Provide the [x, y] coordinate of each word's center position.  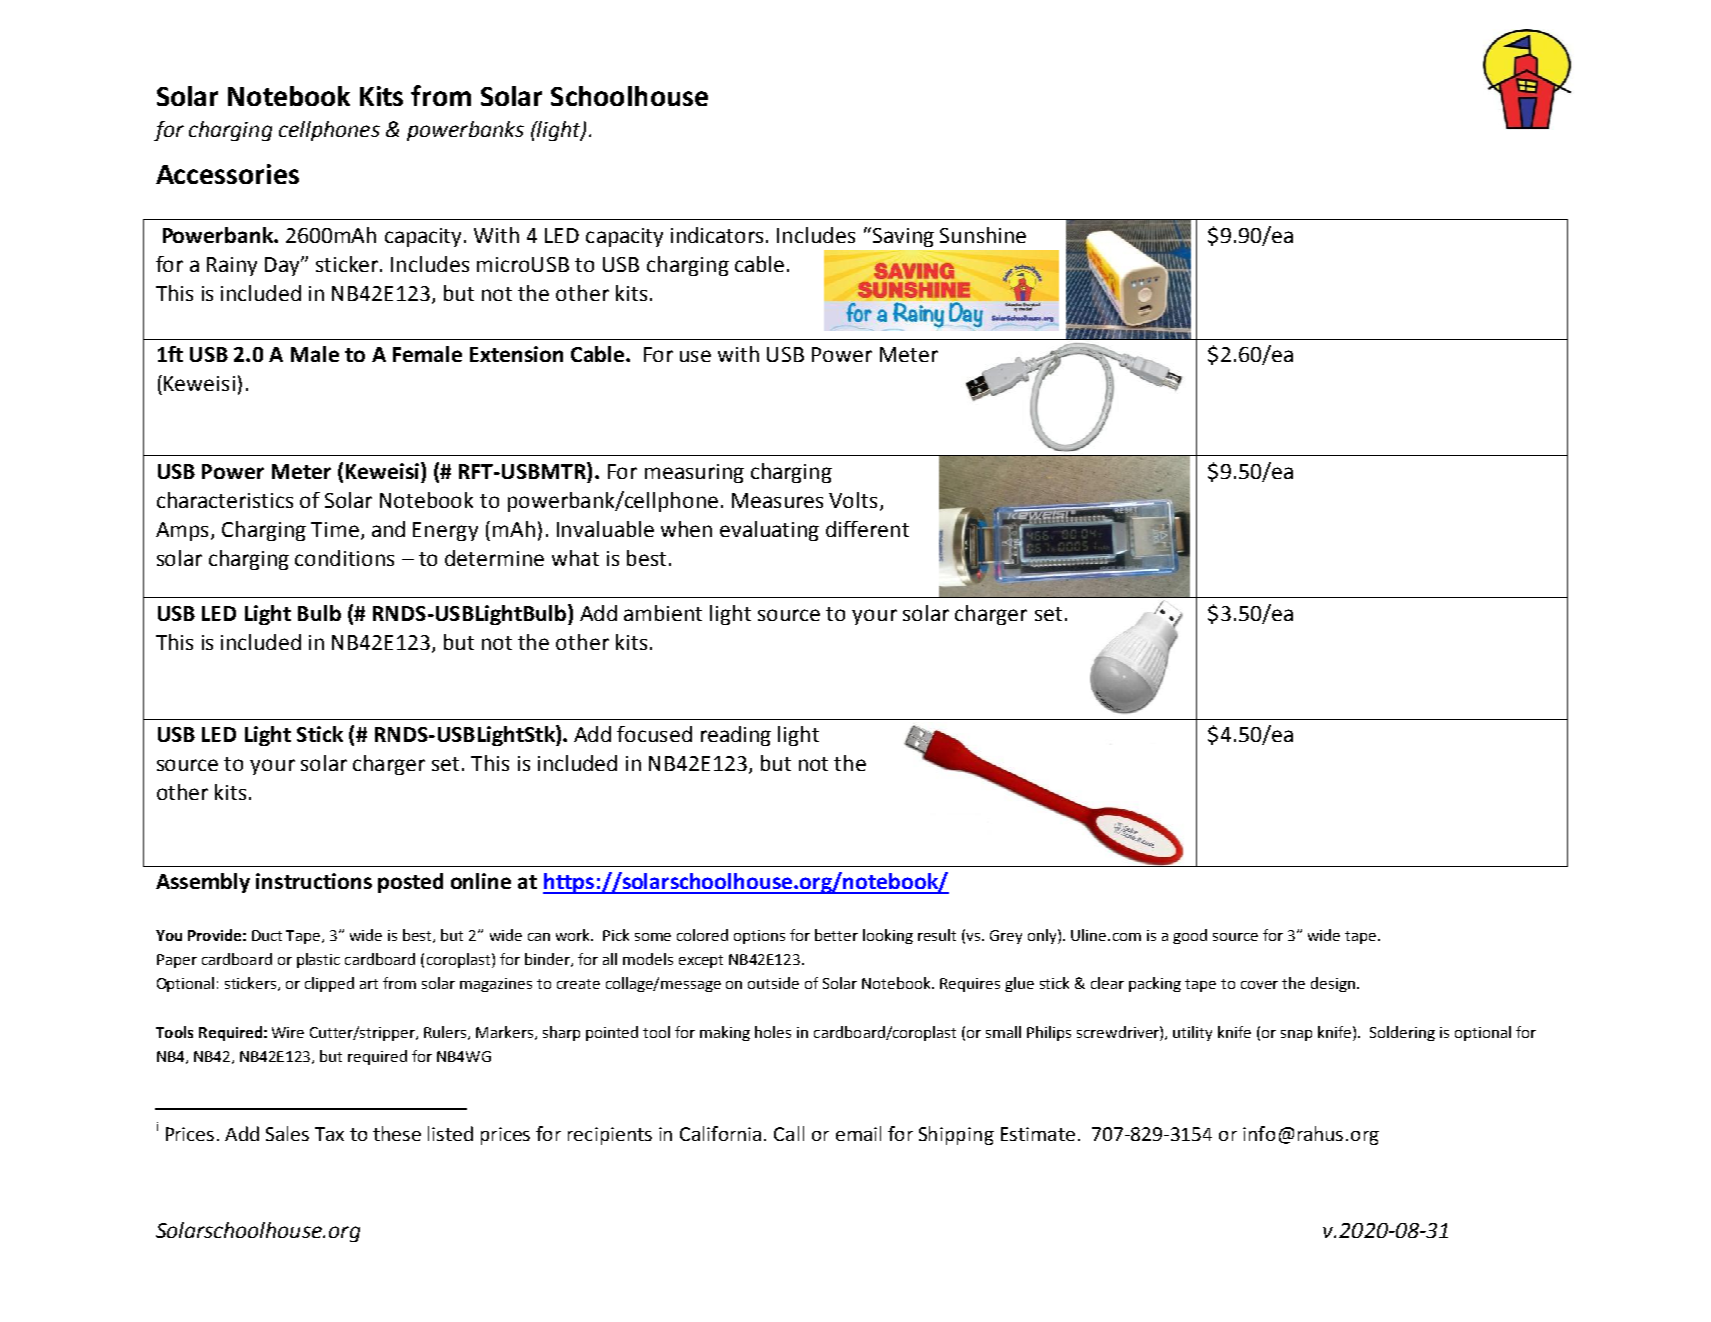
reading [736, 736]
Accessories [227, 174]
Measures [777, 500]
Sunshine [983, 235]
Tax [329, 1134]
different [867, 529]
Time [335, 529]
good [1190, 936]
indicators [719, 235]
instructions [314, 881]
